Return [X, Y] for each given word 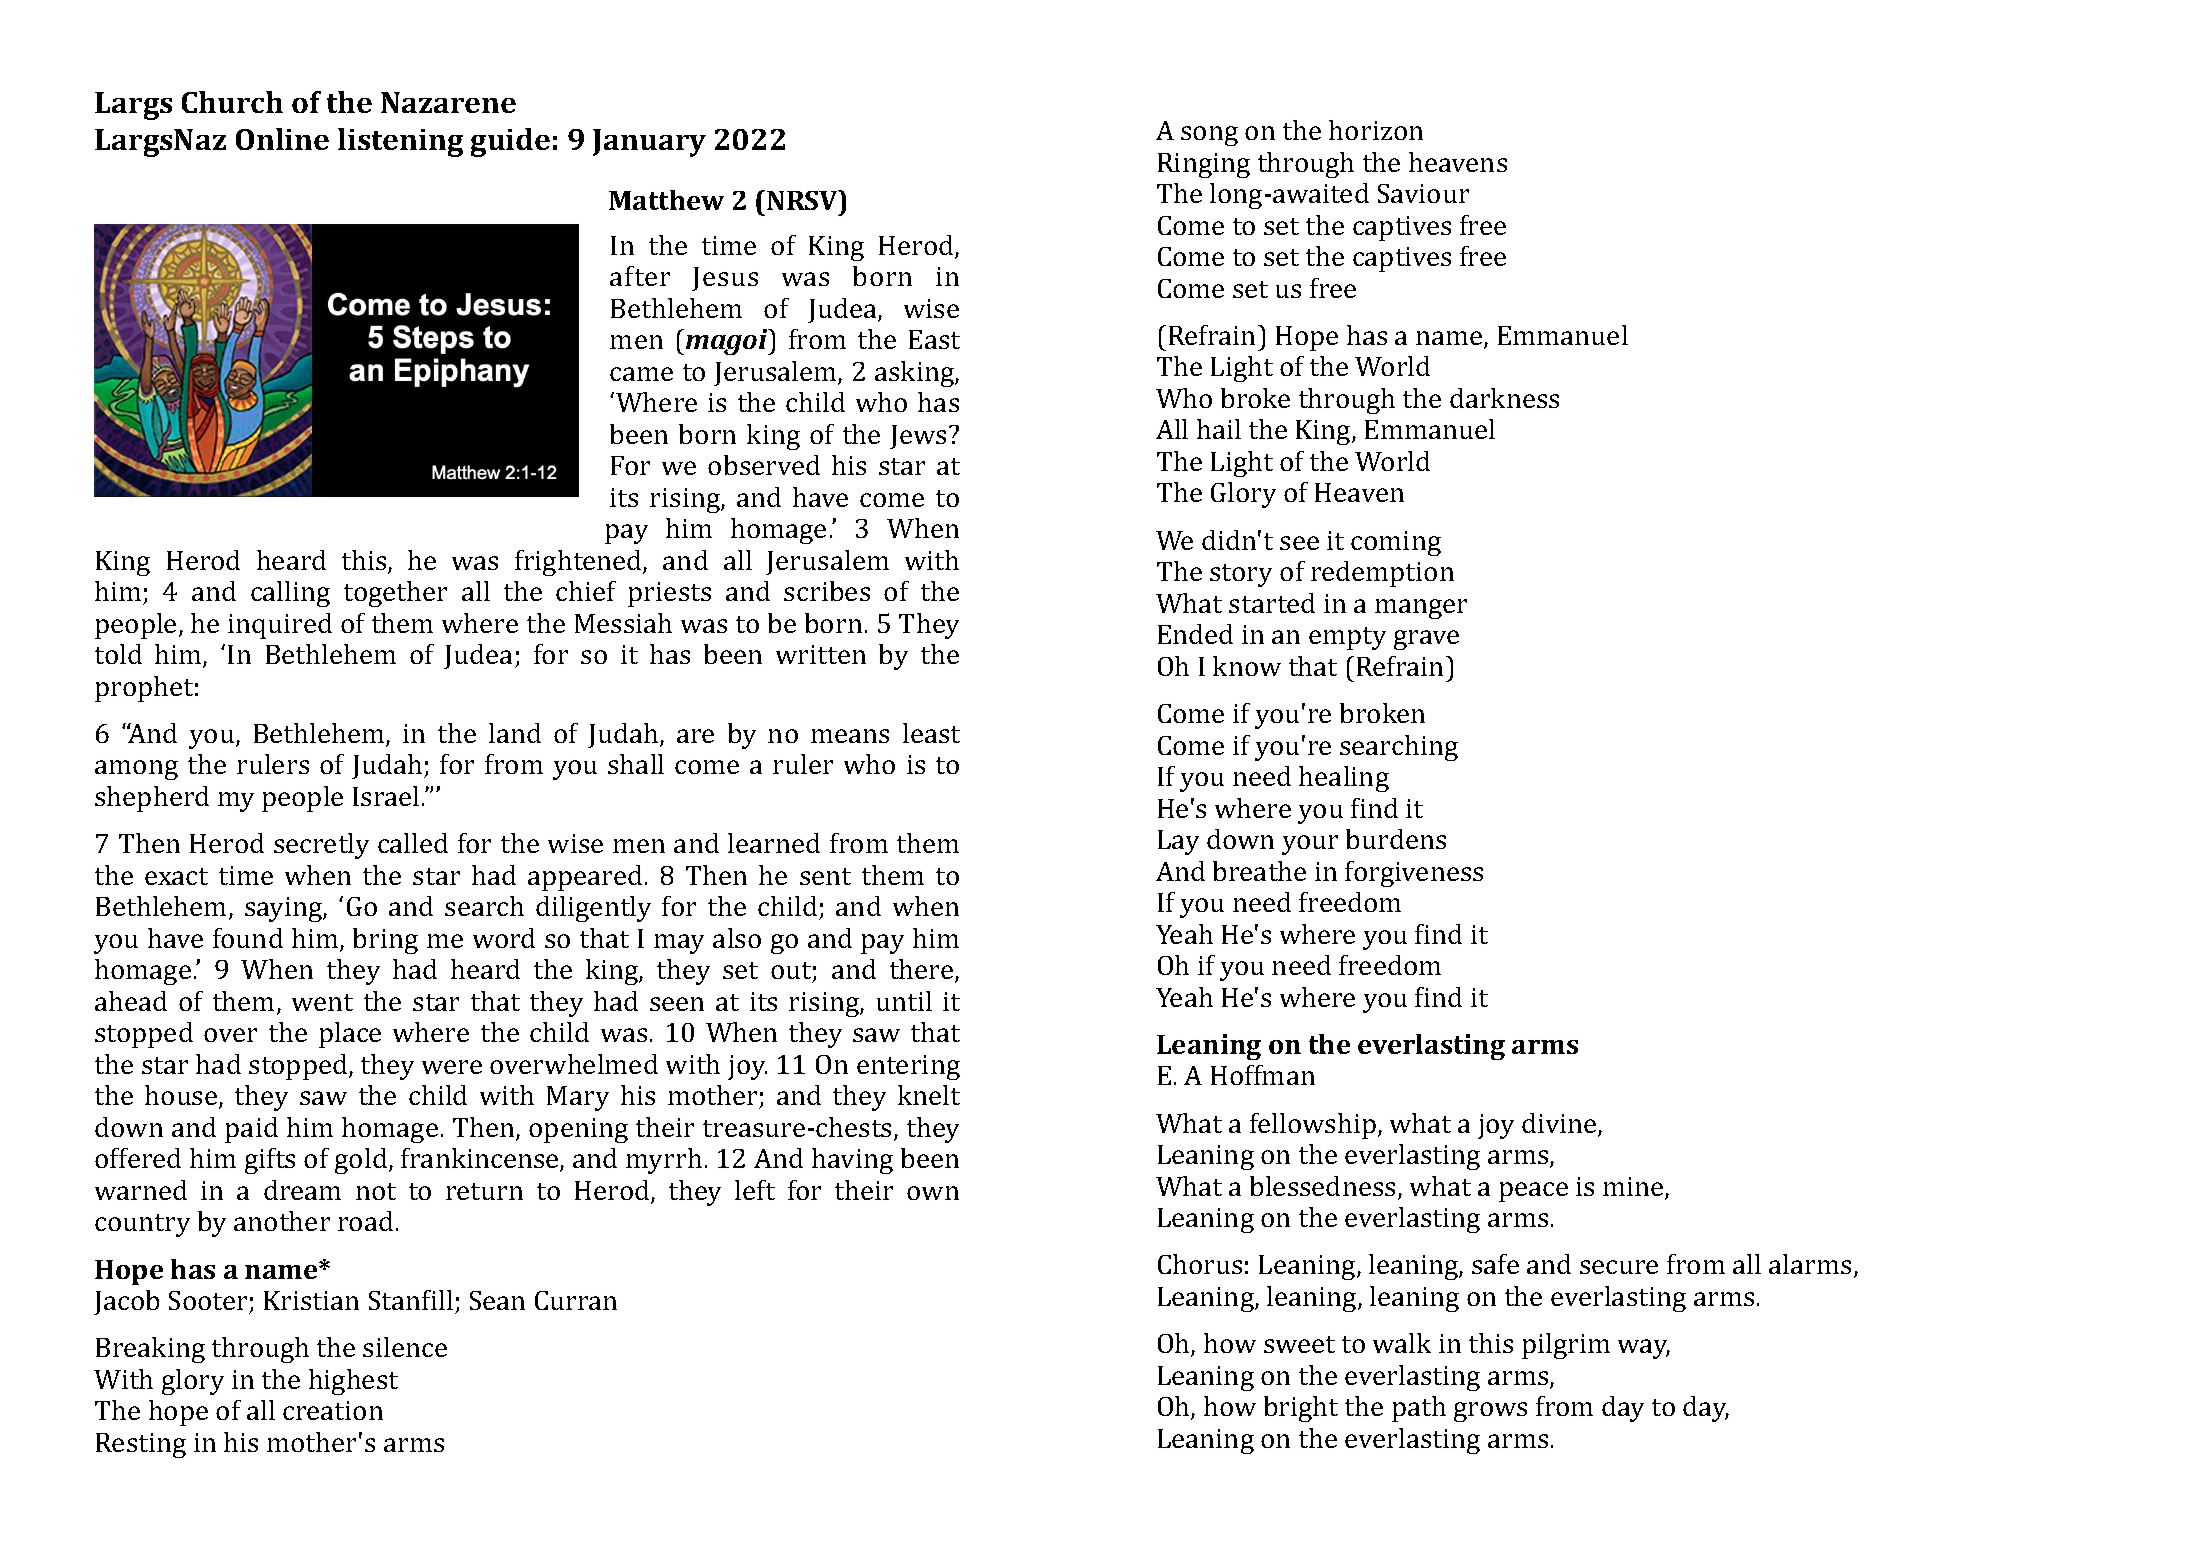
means [850, 736]
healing [1344, 779]
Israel [386, 796]
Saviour [1423, 193]
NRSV [803, 200]
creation [333, 1410]
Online [282, 139]
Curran [576, 1300]
